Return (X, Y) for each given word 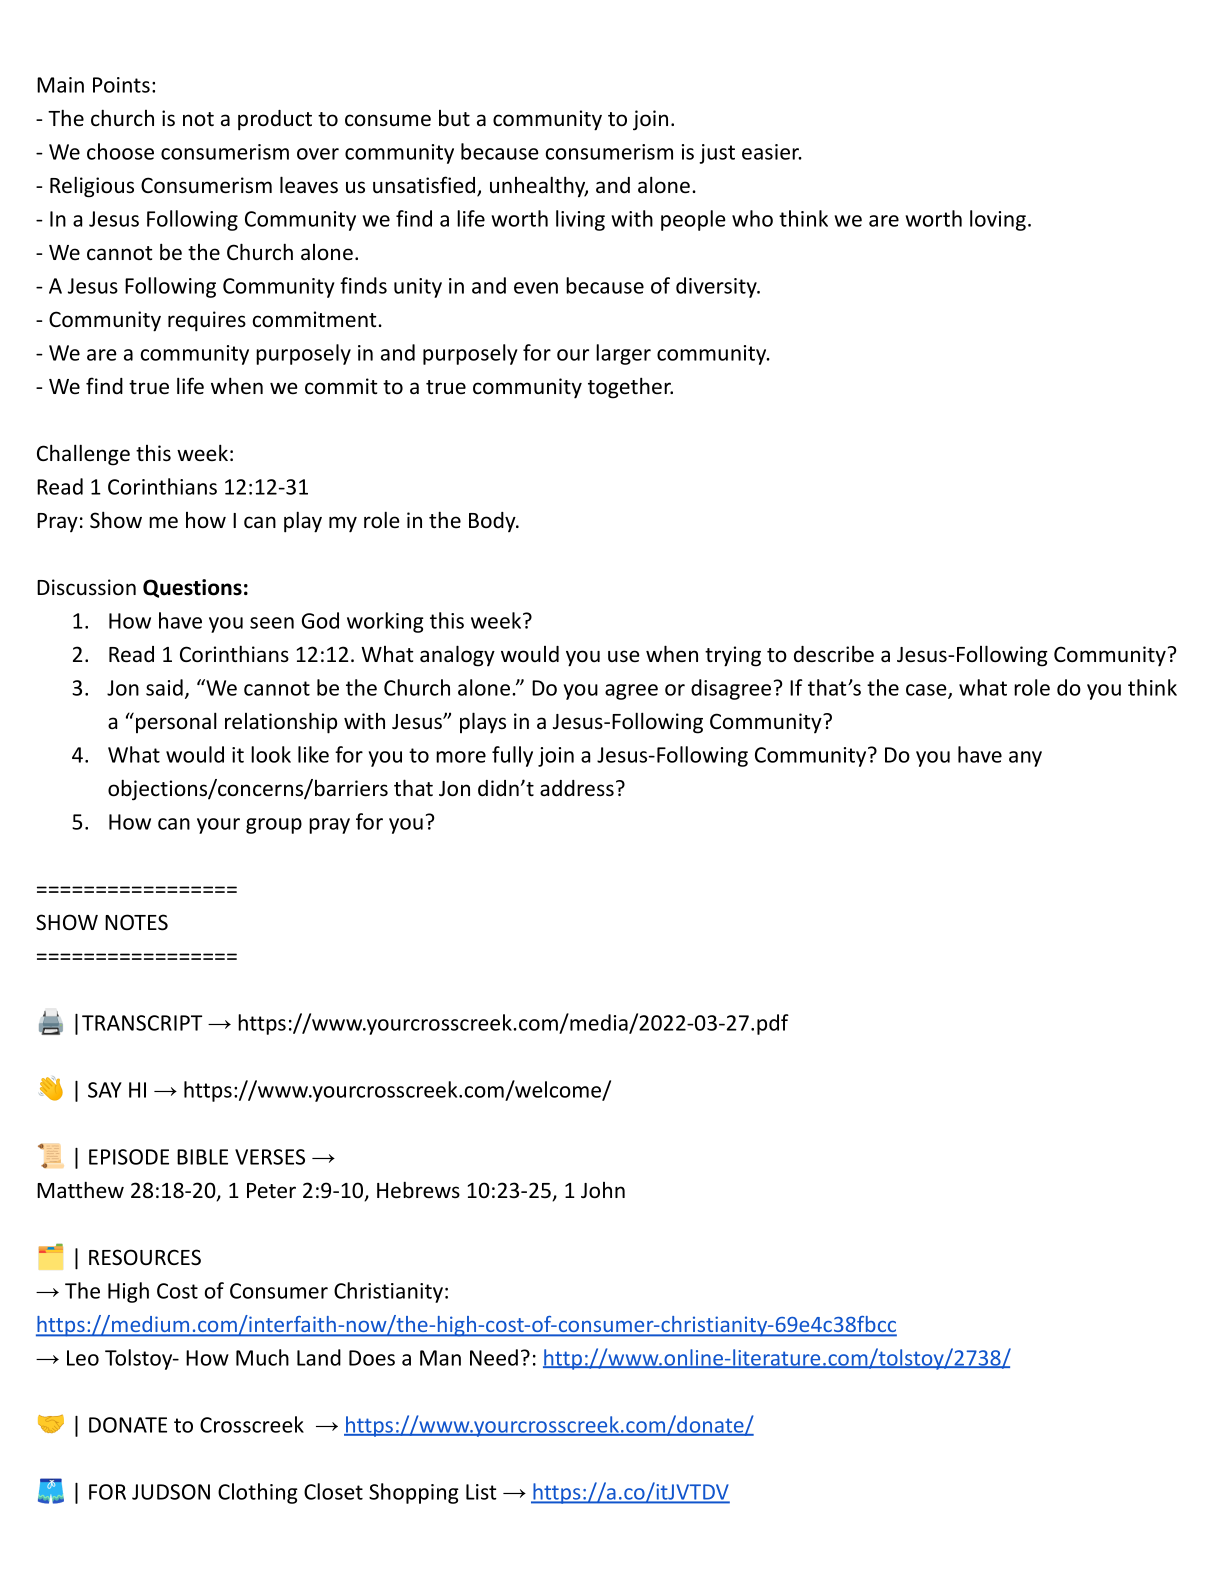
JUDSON (171, 1492)
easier (771, 152)
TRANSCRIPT (142, 1023)
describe (834, 654)
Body (493, 522)
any (1025, 759)
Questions (192, 588)
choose (120, 151)
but (454, 118)
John (603, 1190)
